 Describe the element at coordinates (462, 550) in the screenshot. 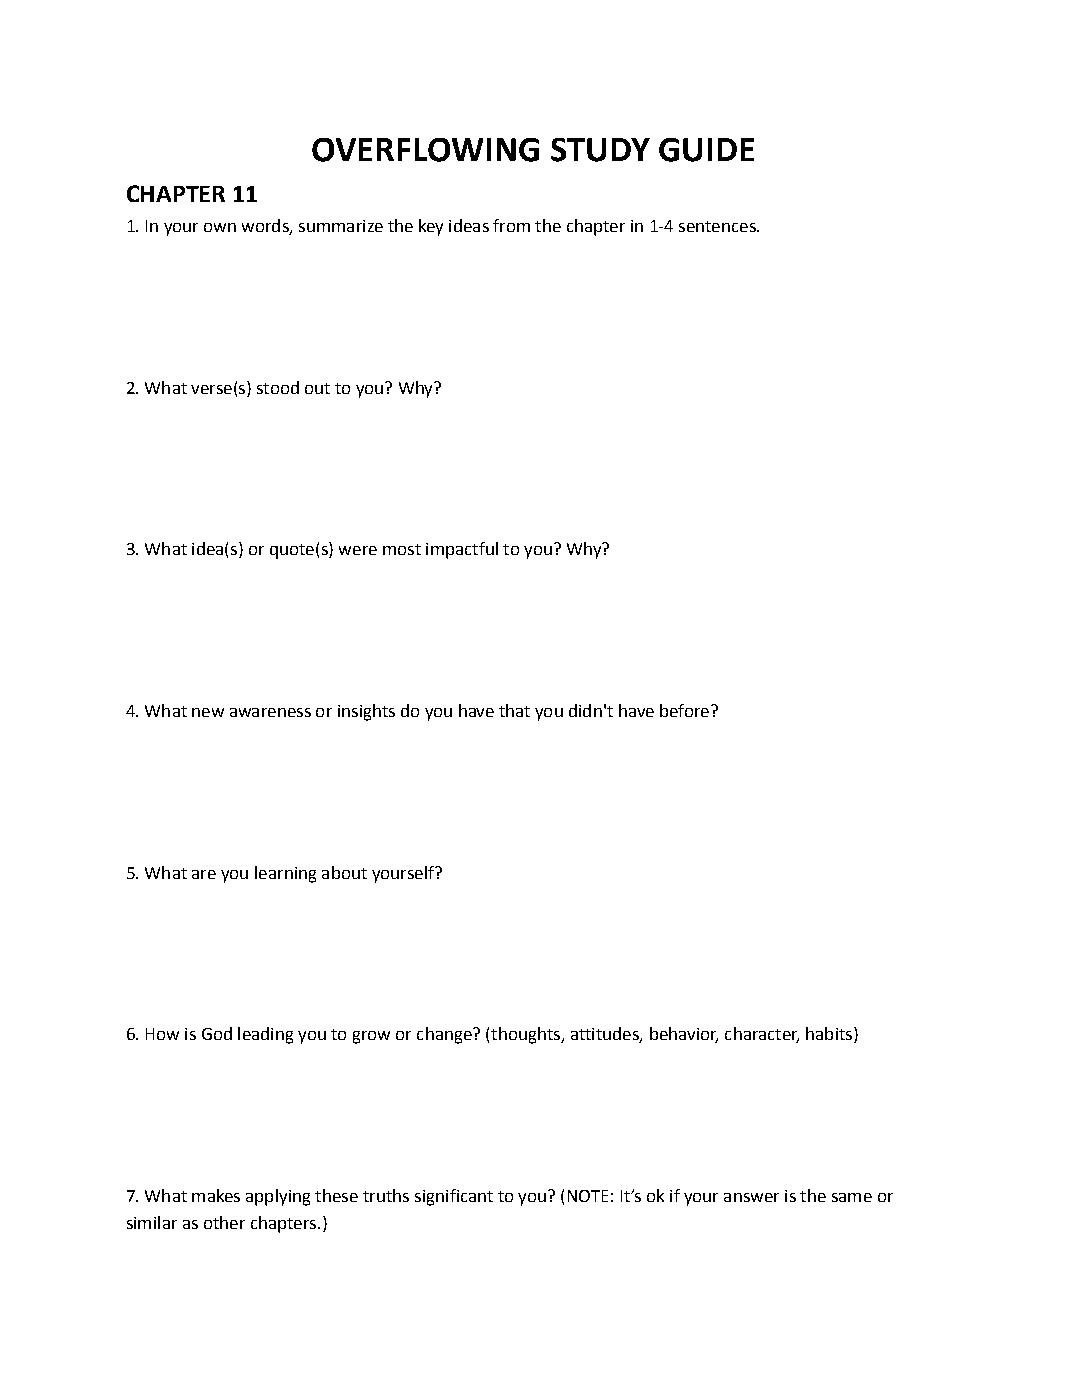

I see `impactful` at that location.
